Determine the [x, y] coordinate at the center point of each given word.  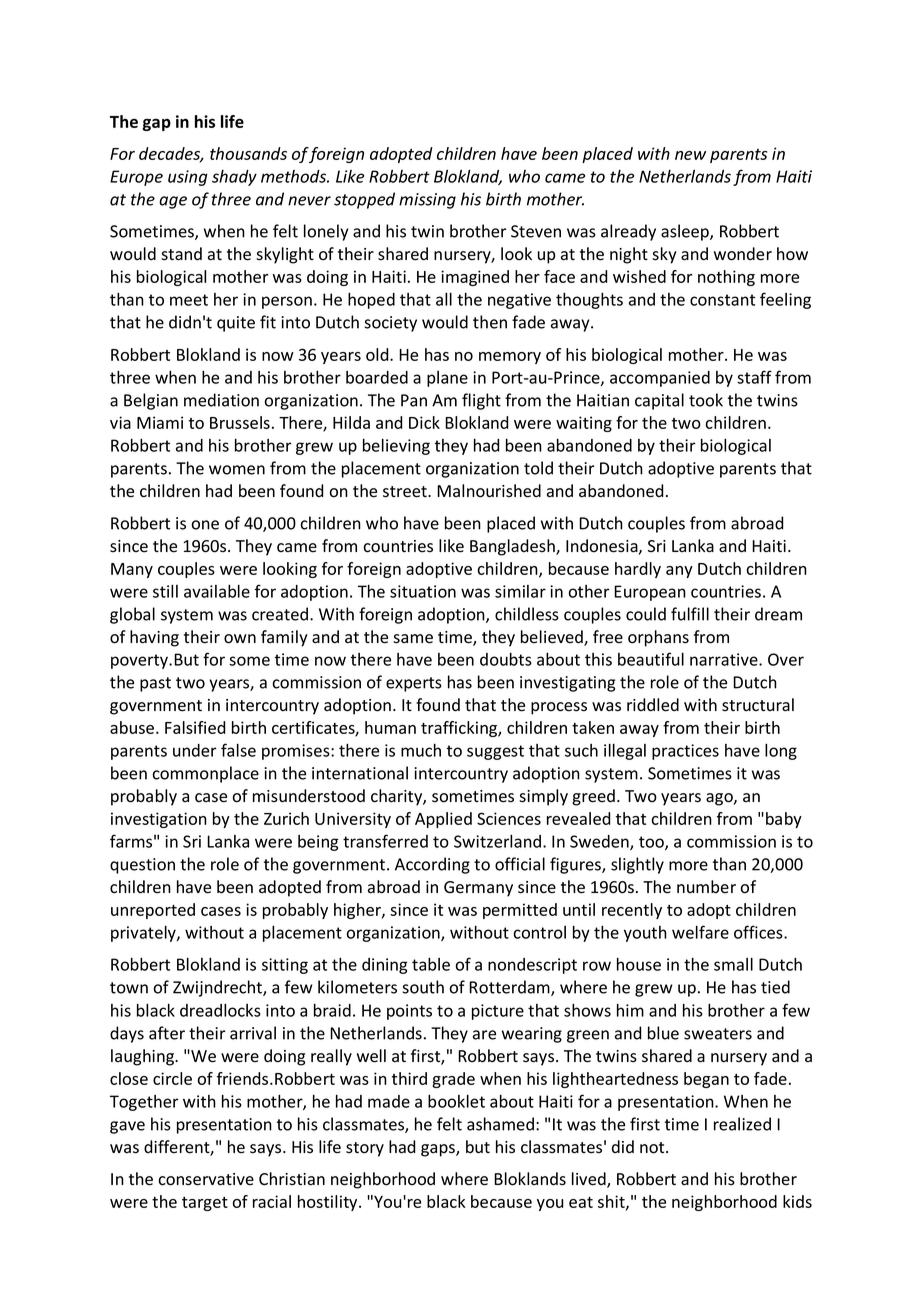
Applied [443, 820]
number [706, 887]
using [188, 178]
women [237, 470]
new [690, 155]
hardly [638, 570]
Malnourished [489, 491]
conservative [206, 1179]
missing [427, 201]
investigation [159, 820]
